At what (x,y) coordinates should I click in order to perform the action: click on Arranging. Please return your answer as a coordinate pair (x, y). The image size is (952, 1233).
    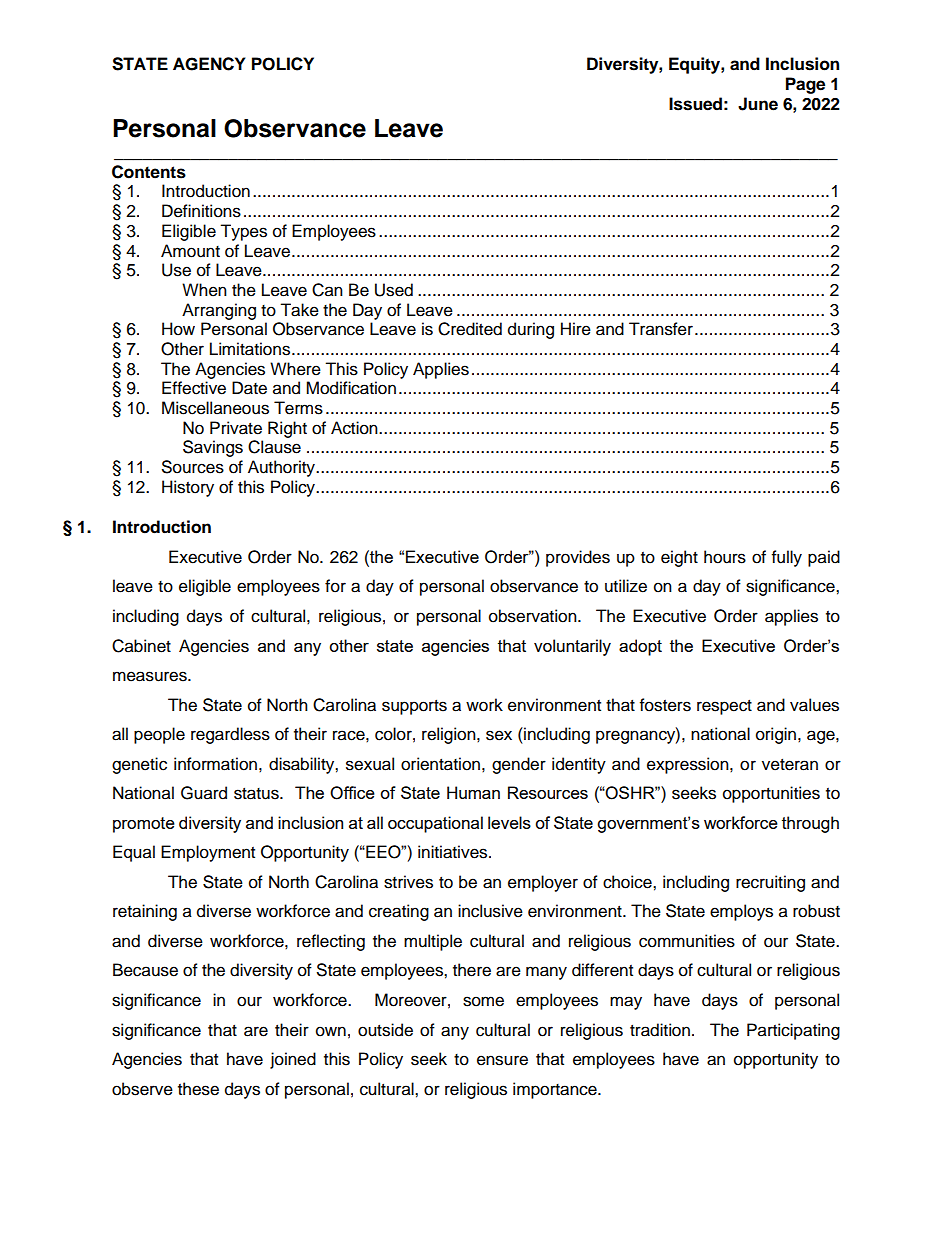
    Looking at the image, I should click on (219, 311).
